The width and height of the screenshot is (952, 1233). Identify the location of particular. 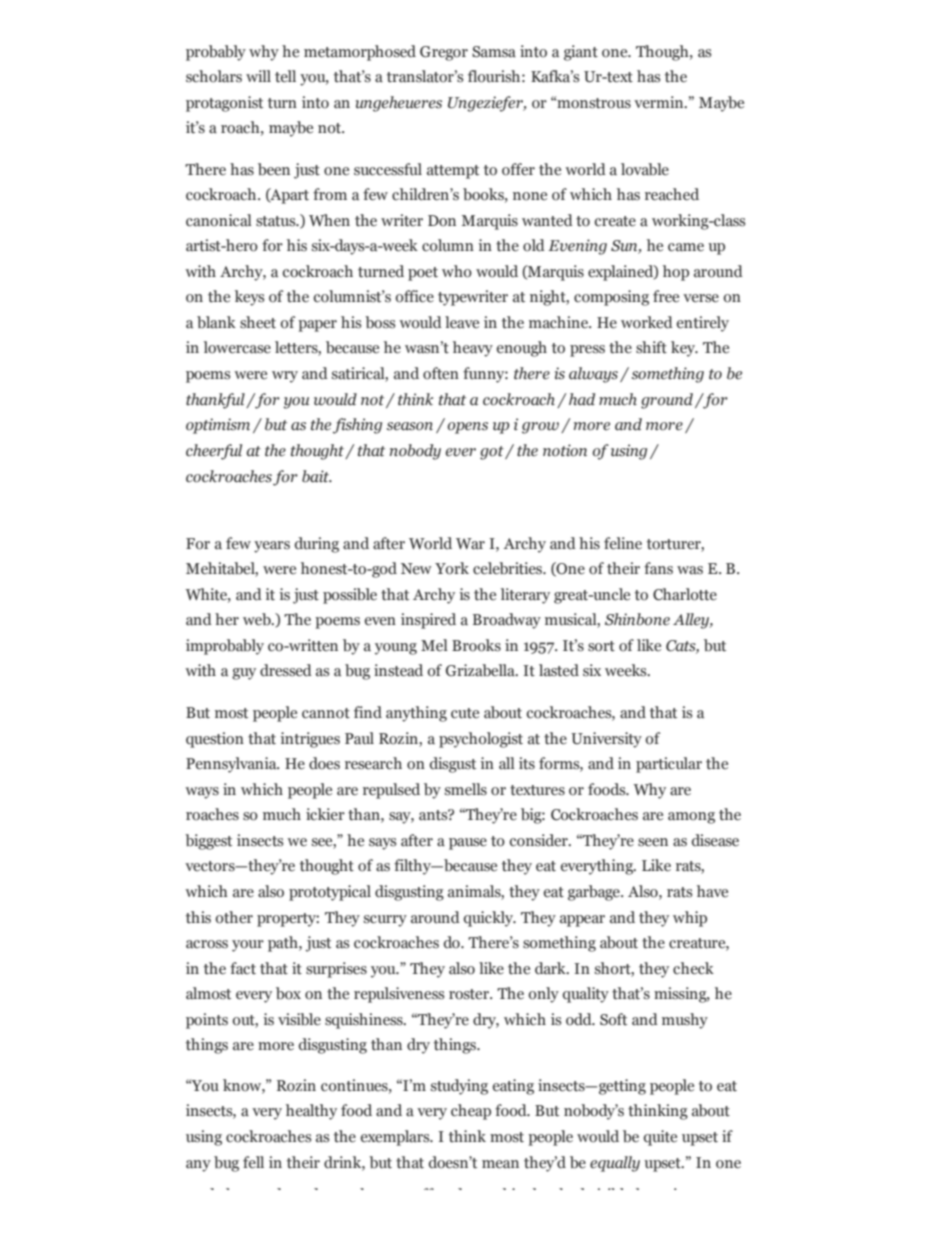
(669, 765).
